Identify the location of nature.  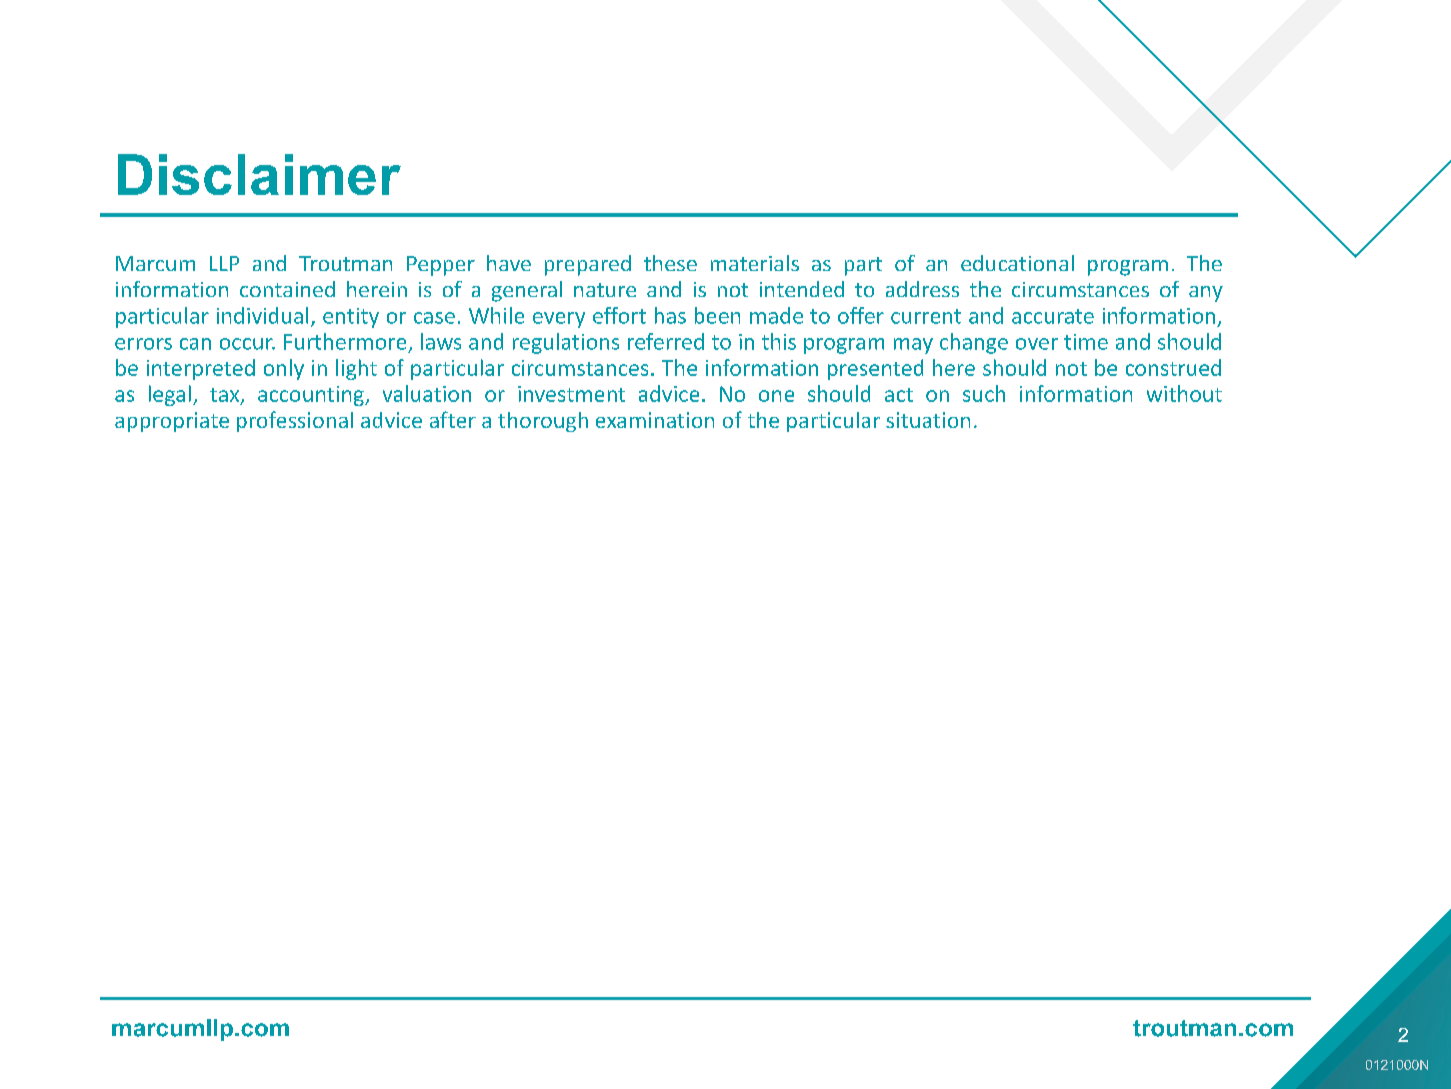
(605, 290).
